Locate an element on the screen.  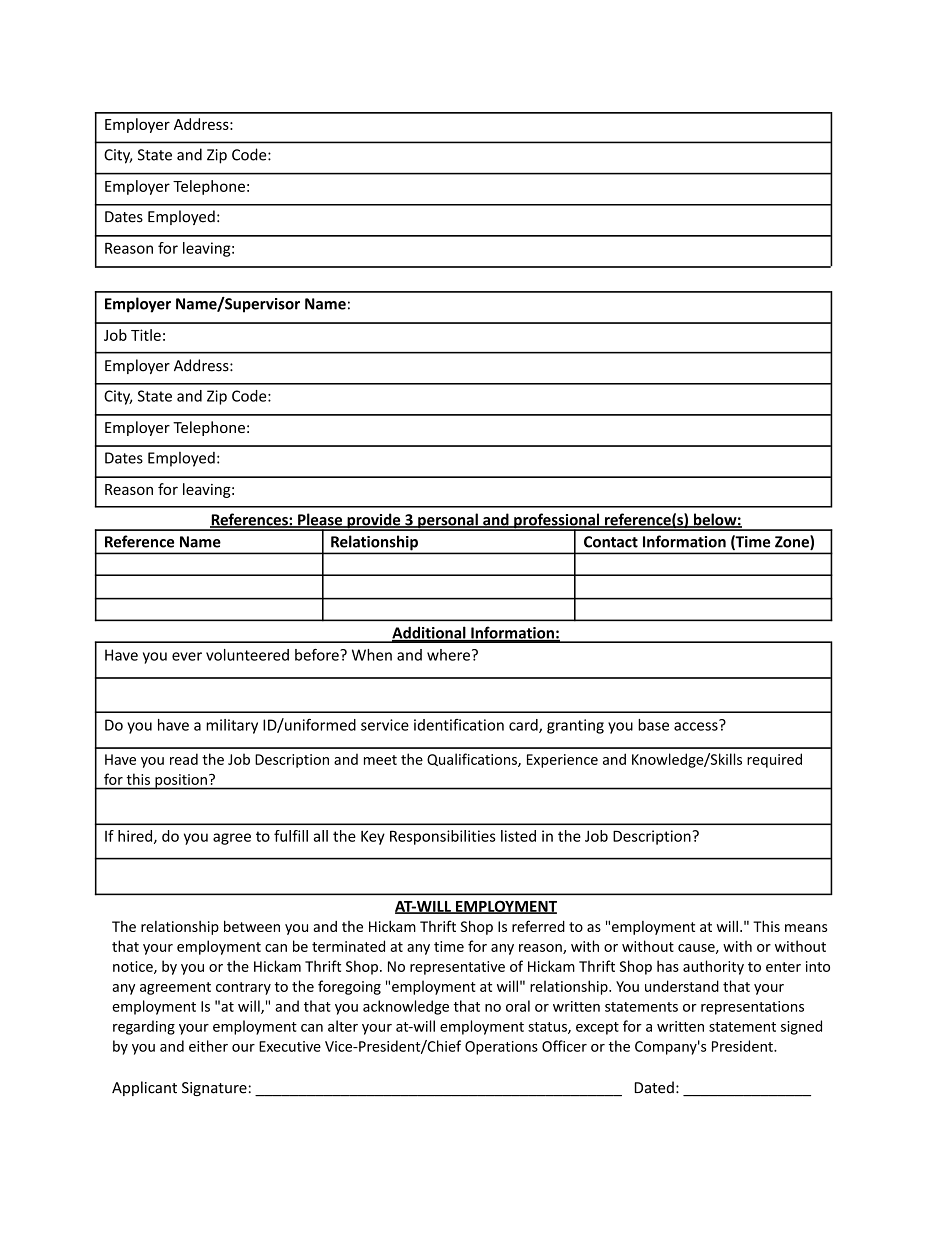
military is located at coordinates (232, 726).
